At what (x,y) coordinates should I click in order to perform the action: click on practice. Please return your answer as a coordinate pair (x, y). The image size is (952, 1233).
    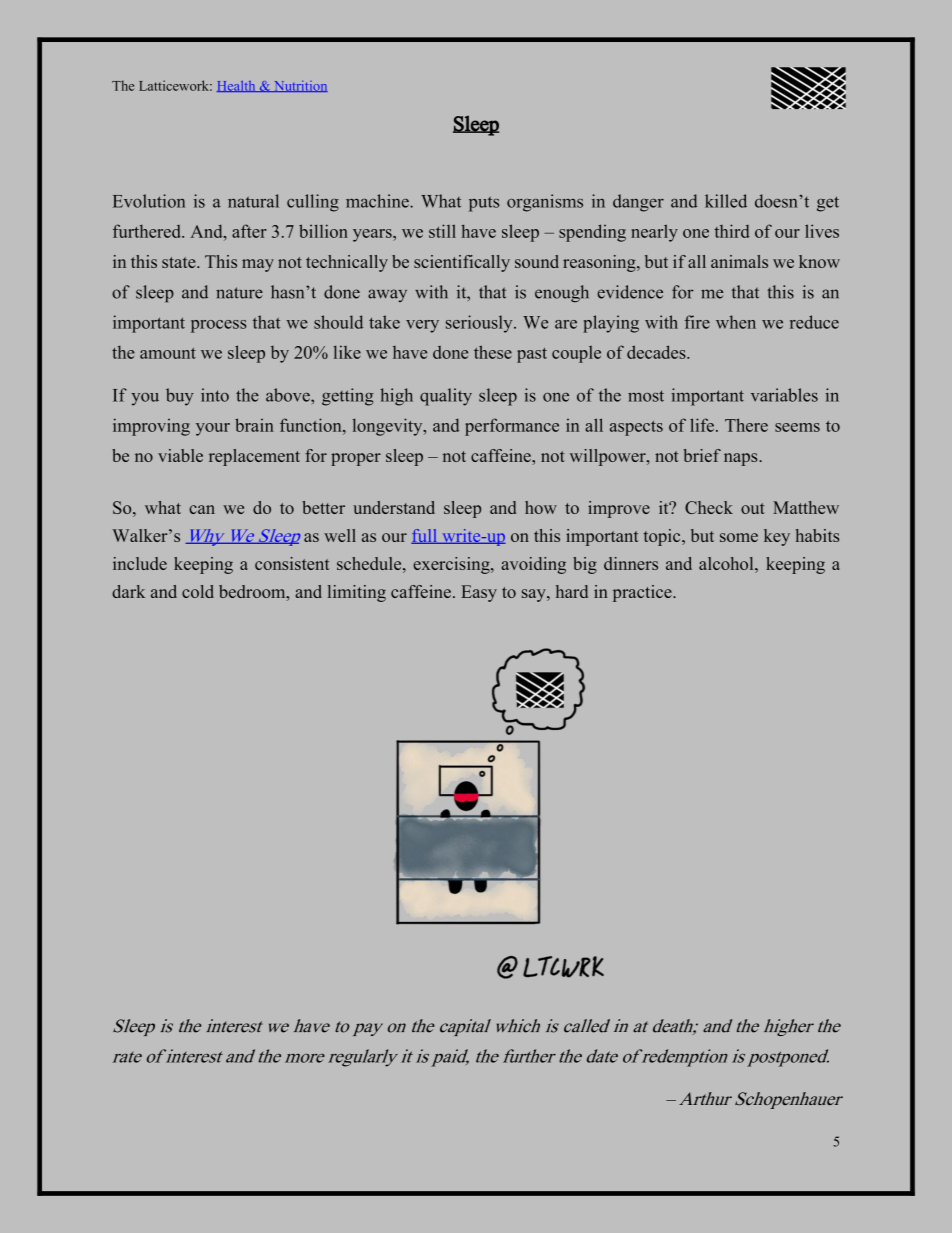
    Looking at the image, I should click on (643, 593).
